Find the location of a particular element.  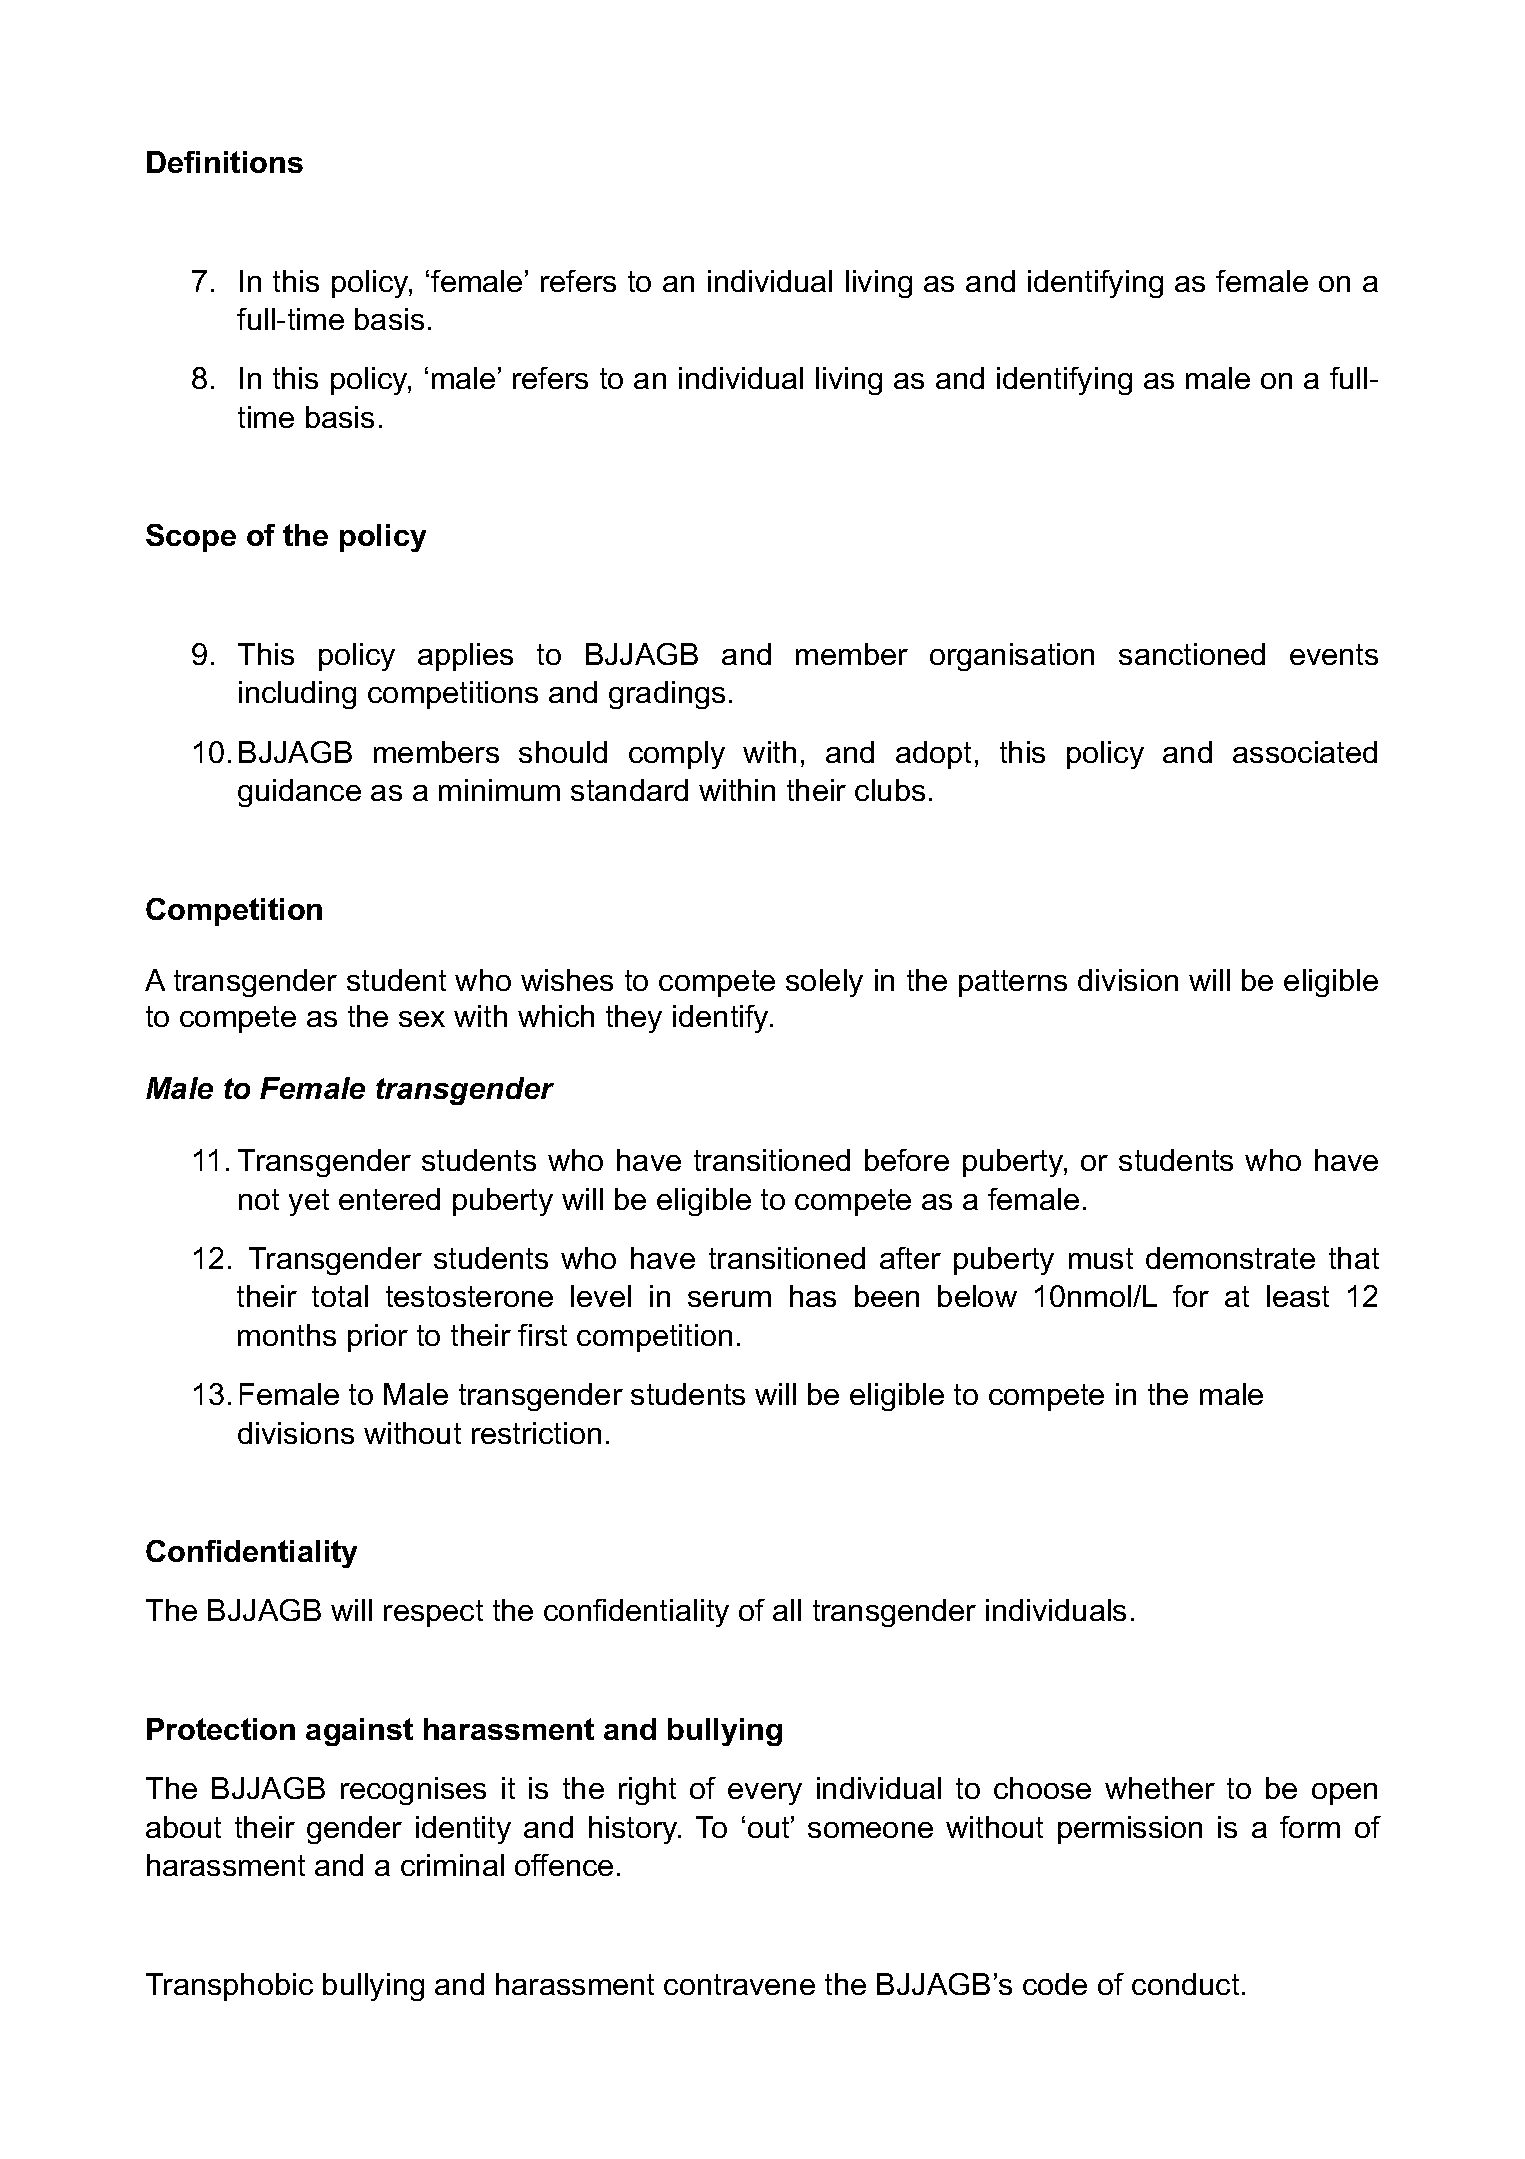

organisation is located at coordinates (1012, 657).
